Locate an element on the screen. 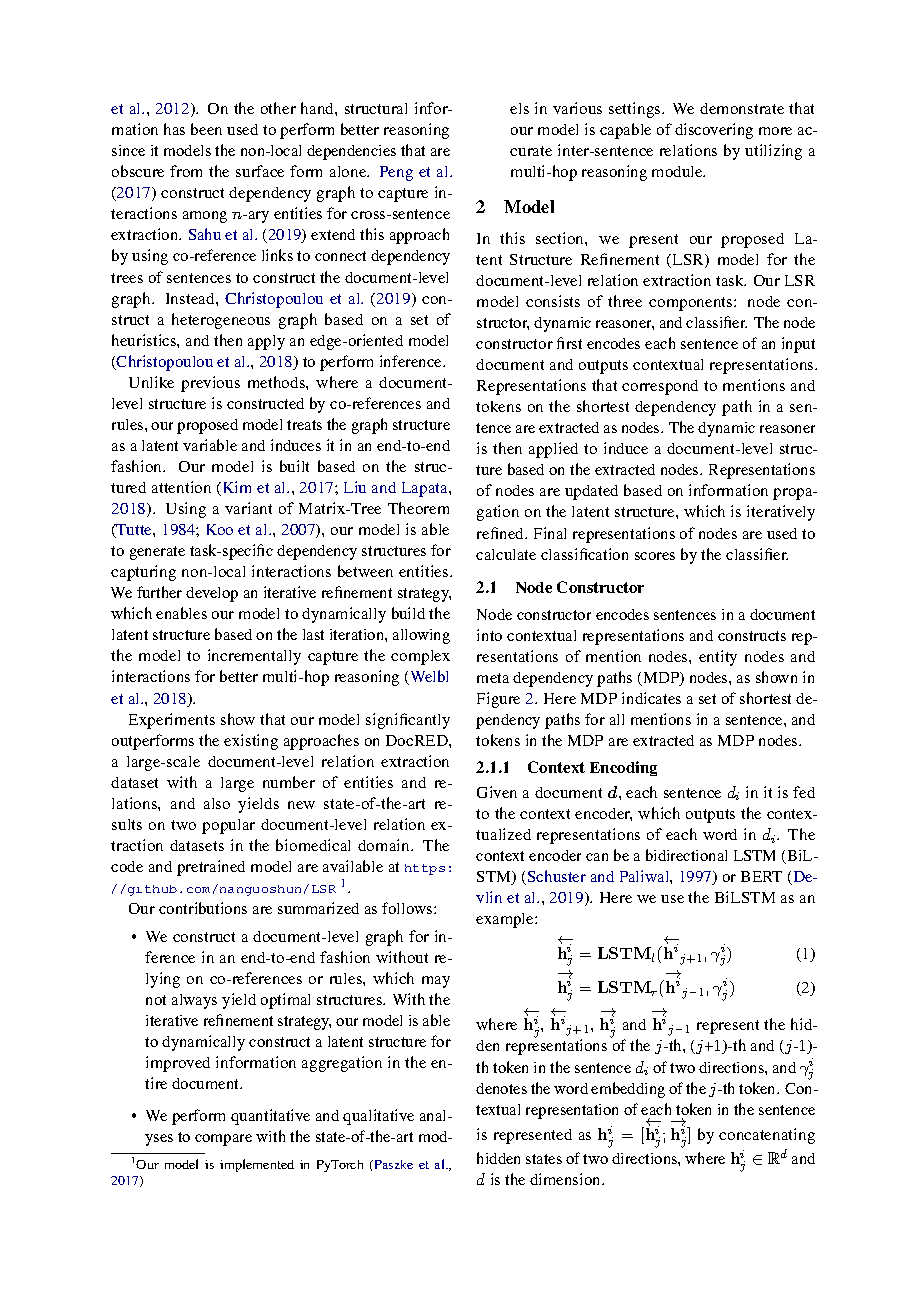 This screenshot has width=924, height=1308. discovering is located at coordinates (714, 131).
